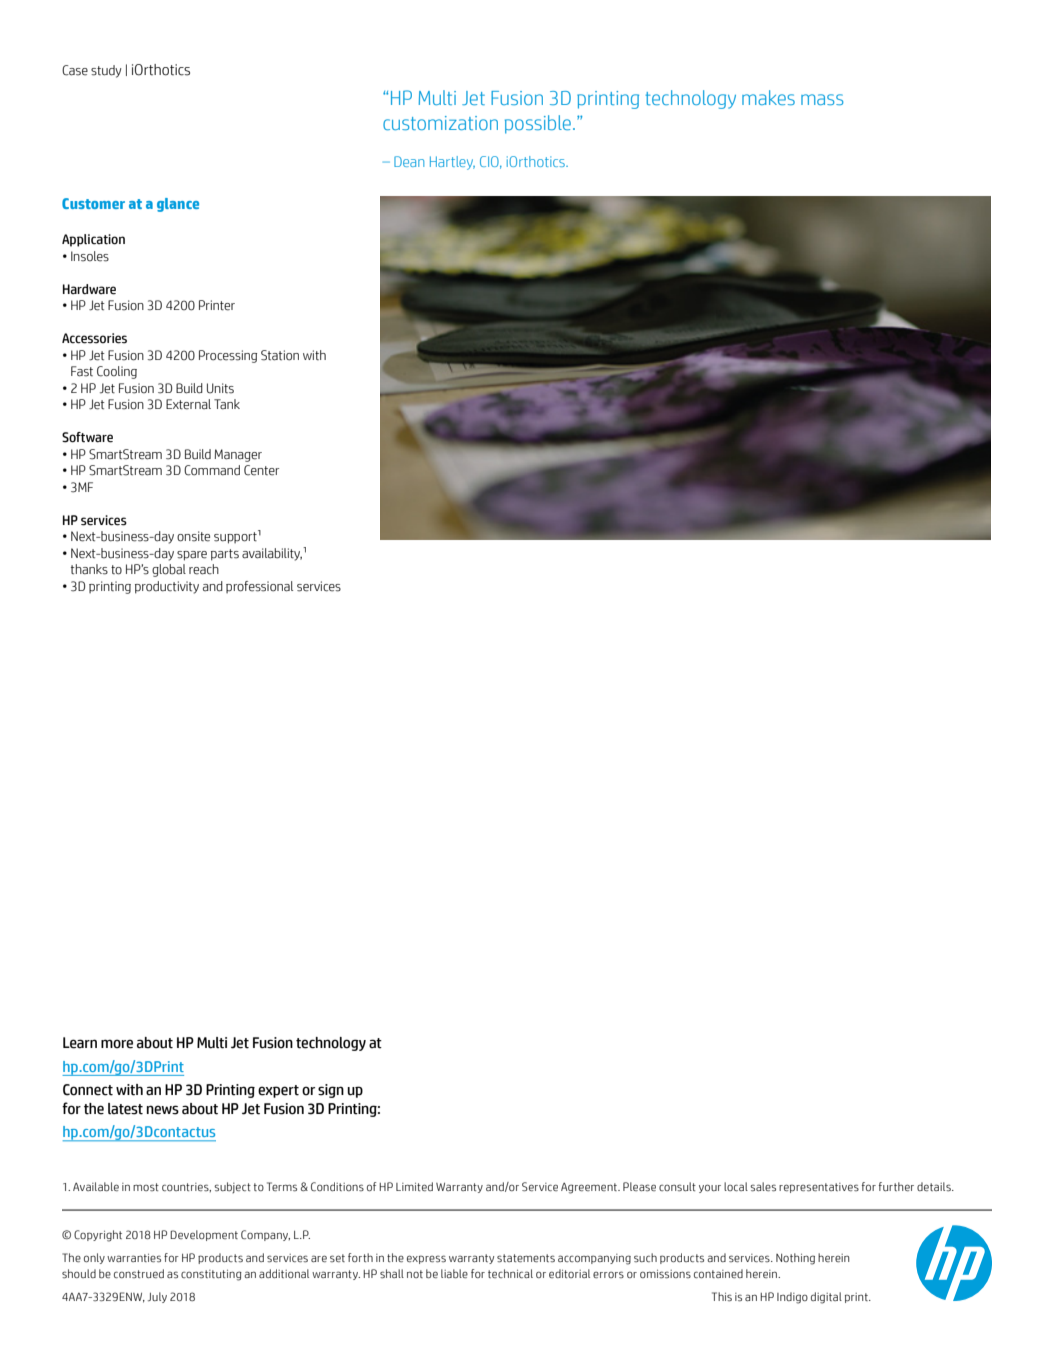  What do you see at coordinates (819, 1188) in the document?
I see `representatives` at bounding box center [819, 1188].
